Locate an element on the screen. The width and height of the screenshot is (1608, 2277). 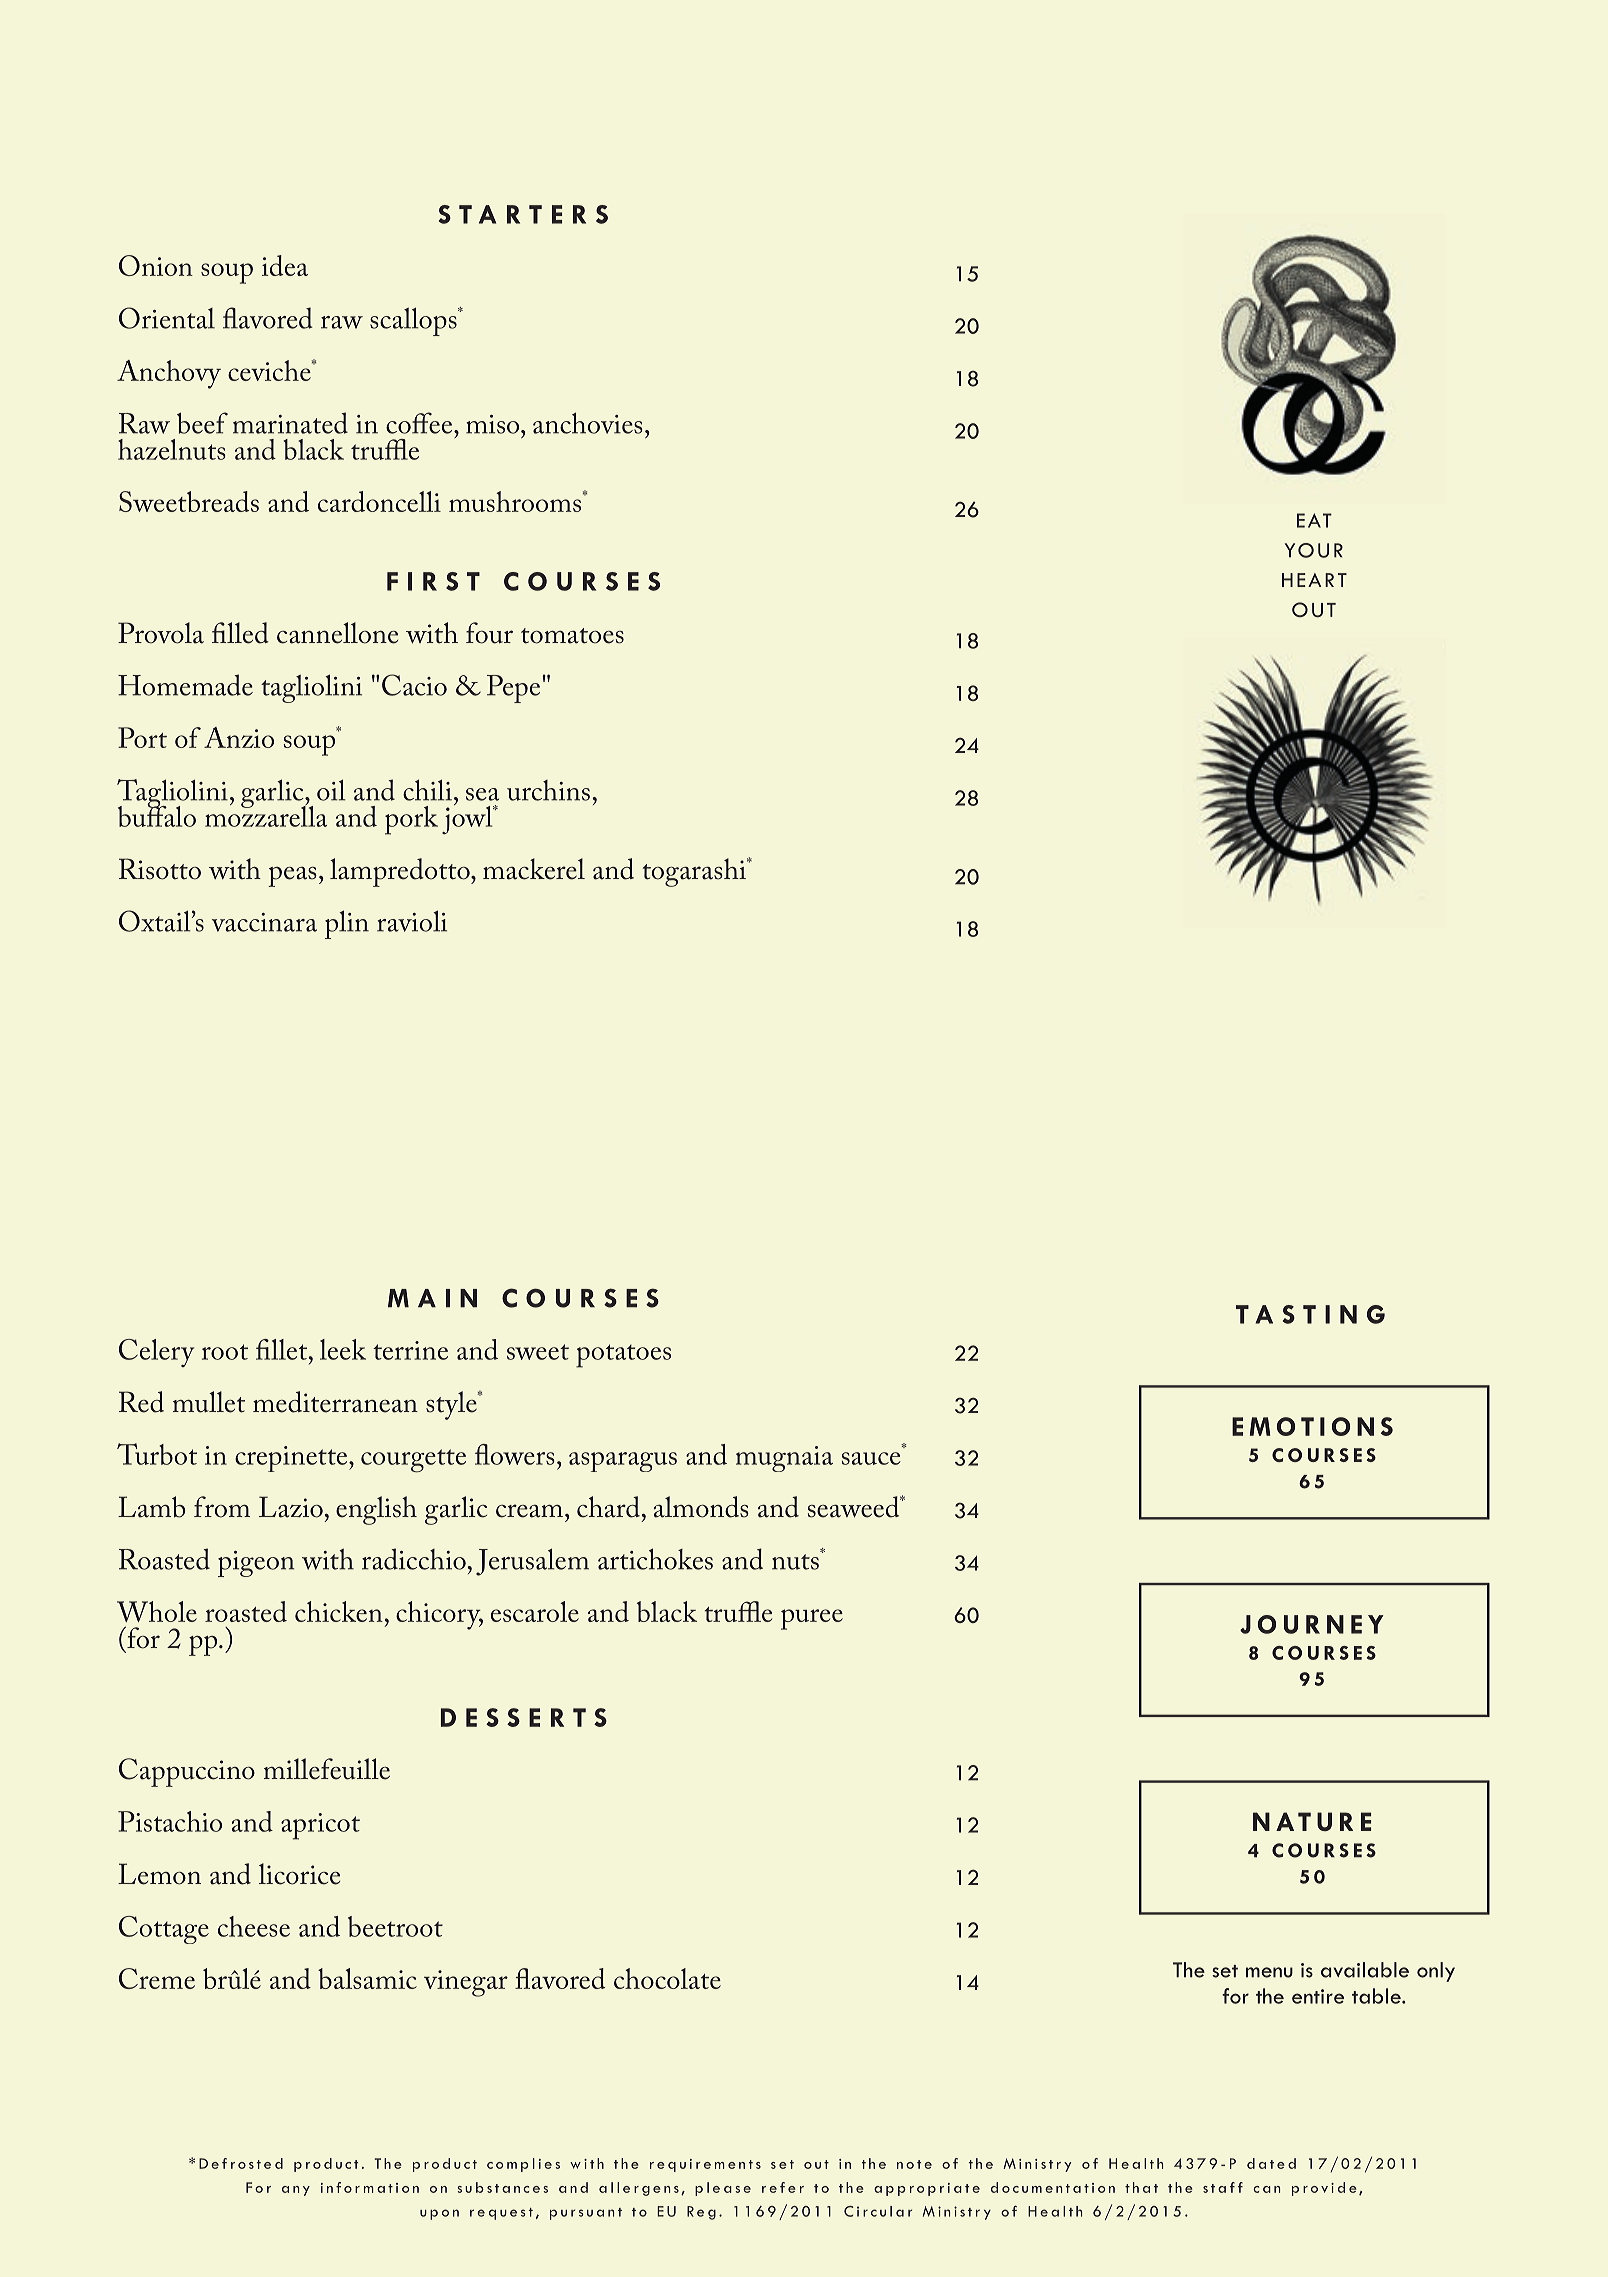
puree is located at coordinates (812, 1619).
